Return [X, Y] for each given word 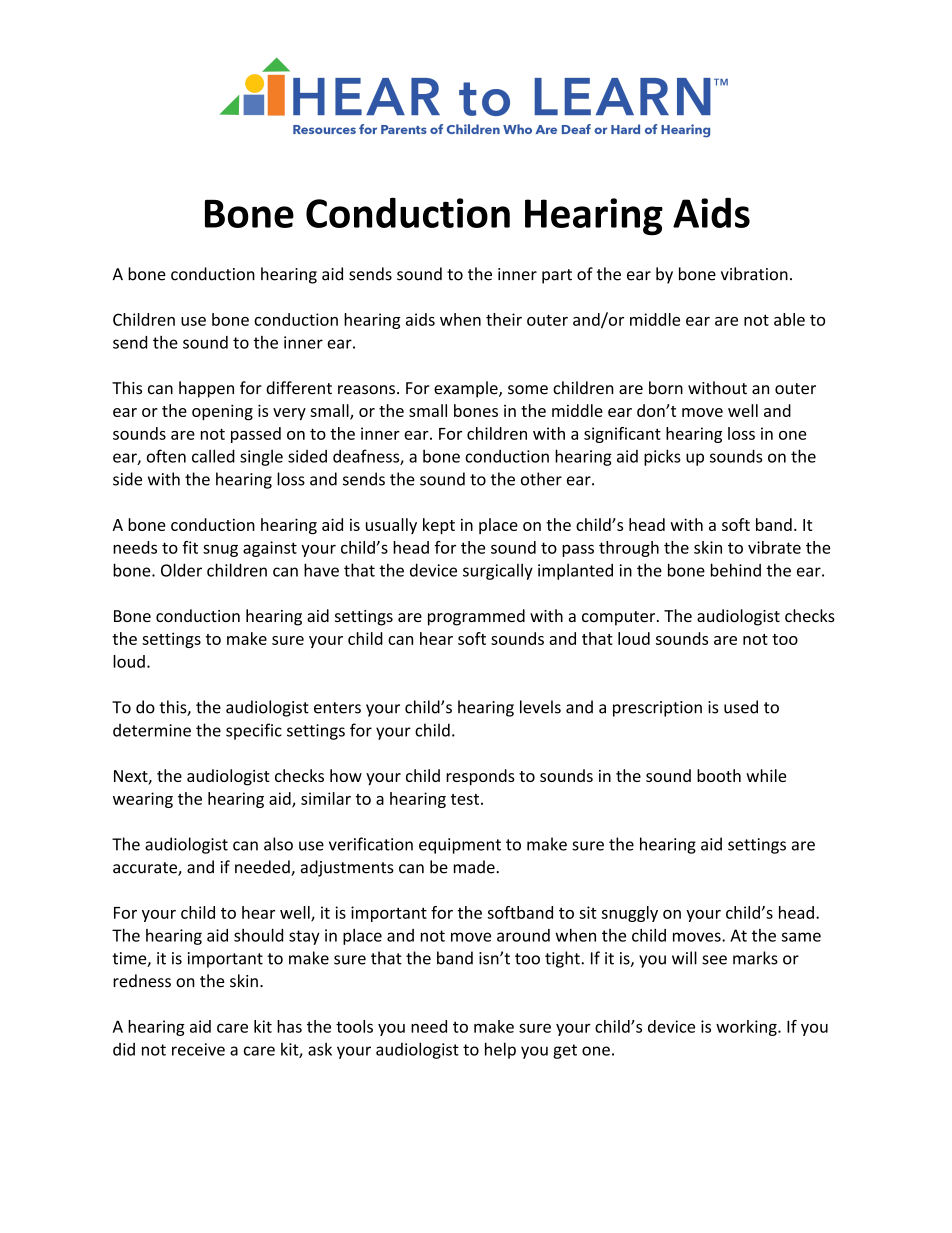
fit [190, 547]
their [504, 319]
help [500, 1050]
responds [480, 777]
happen [206, 389]
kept [439, 526]
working [747, 1028]
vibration [754, 274]
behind [736, 570]
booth [719, 775]
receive [198, 1049]
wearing [143, 800]
